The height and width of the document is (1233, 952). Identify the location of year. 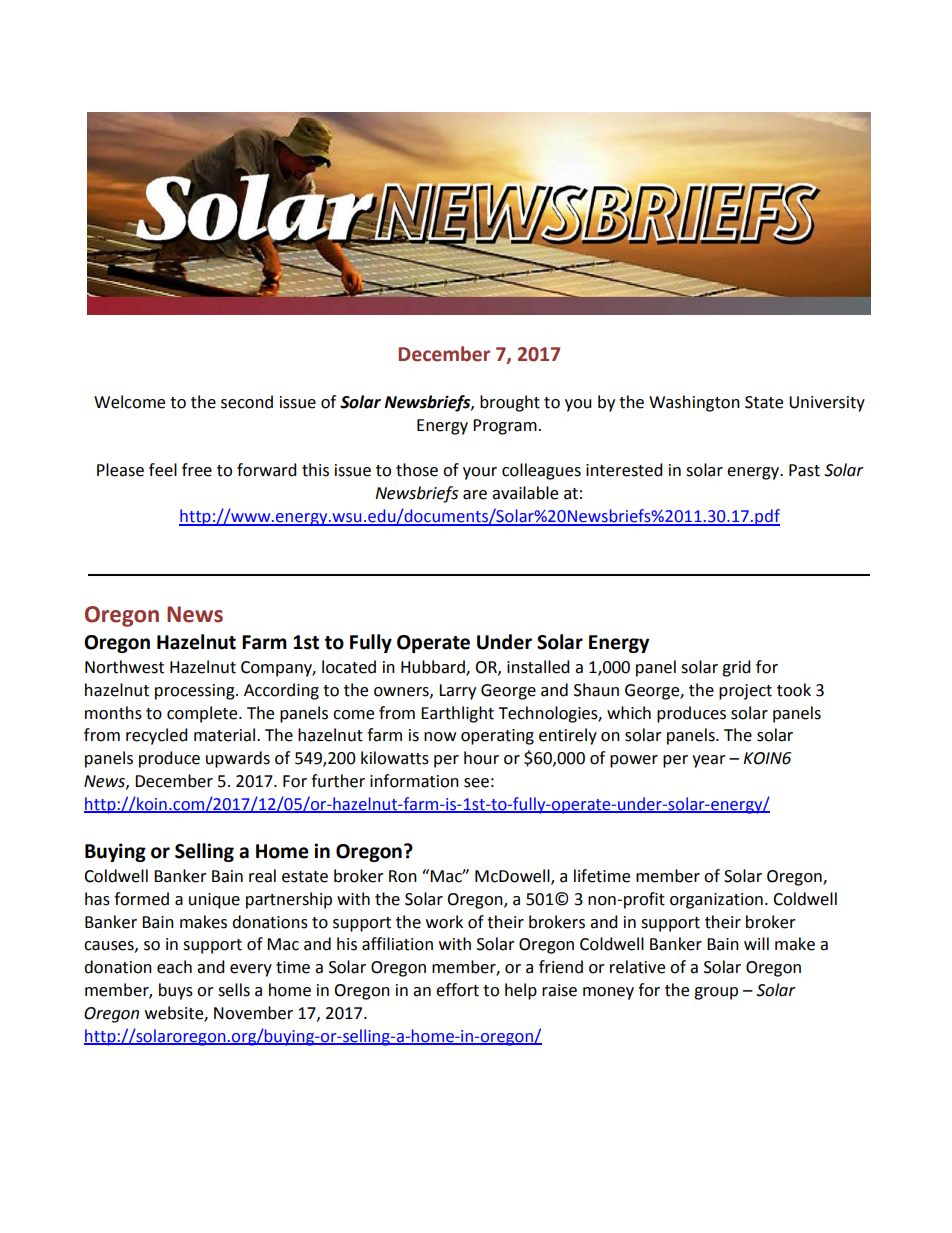
(709, 761).
